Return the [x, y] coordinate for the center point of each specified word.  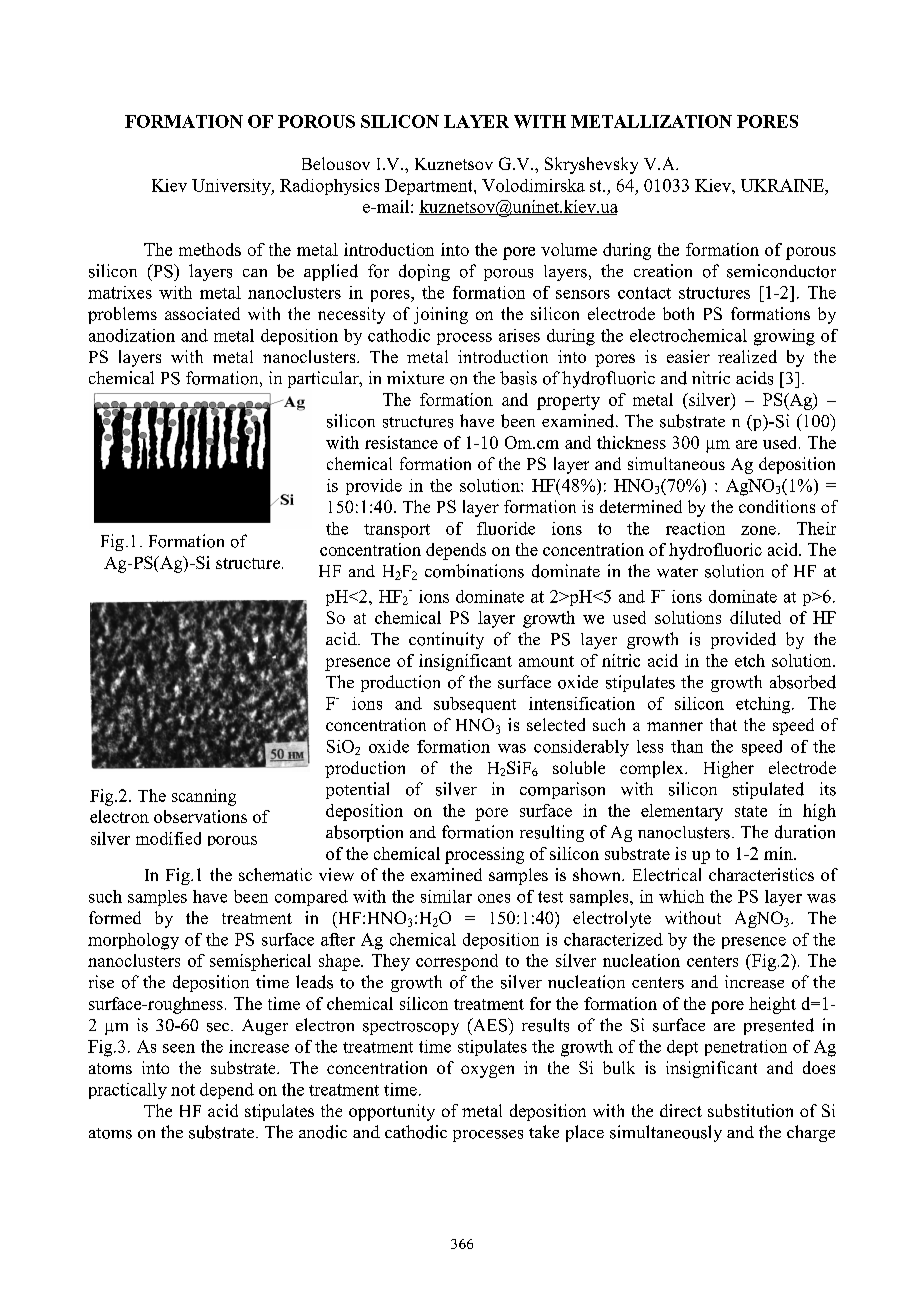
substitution [750, 1110]
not [183, 1090]
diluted [755, 617]
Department [430, 187]
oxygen [487, 1071]
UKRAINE [783, 185]
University [232, 187]
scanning [204, 797]
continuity [446, 640]
